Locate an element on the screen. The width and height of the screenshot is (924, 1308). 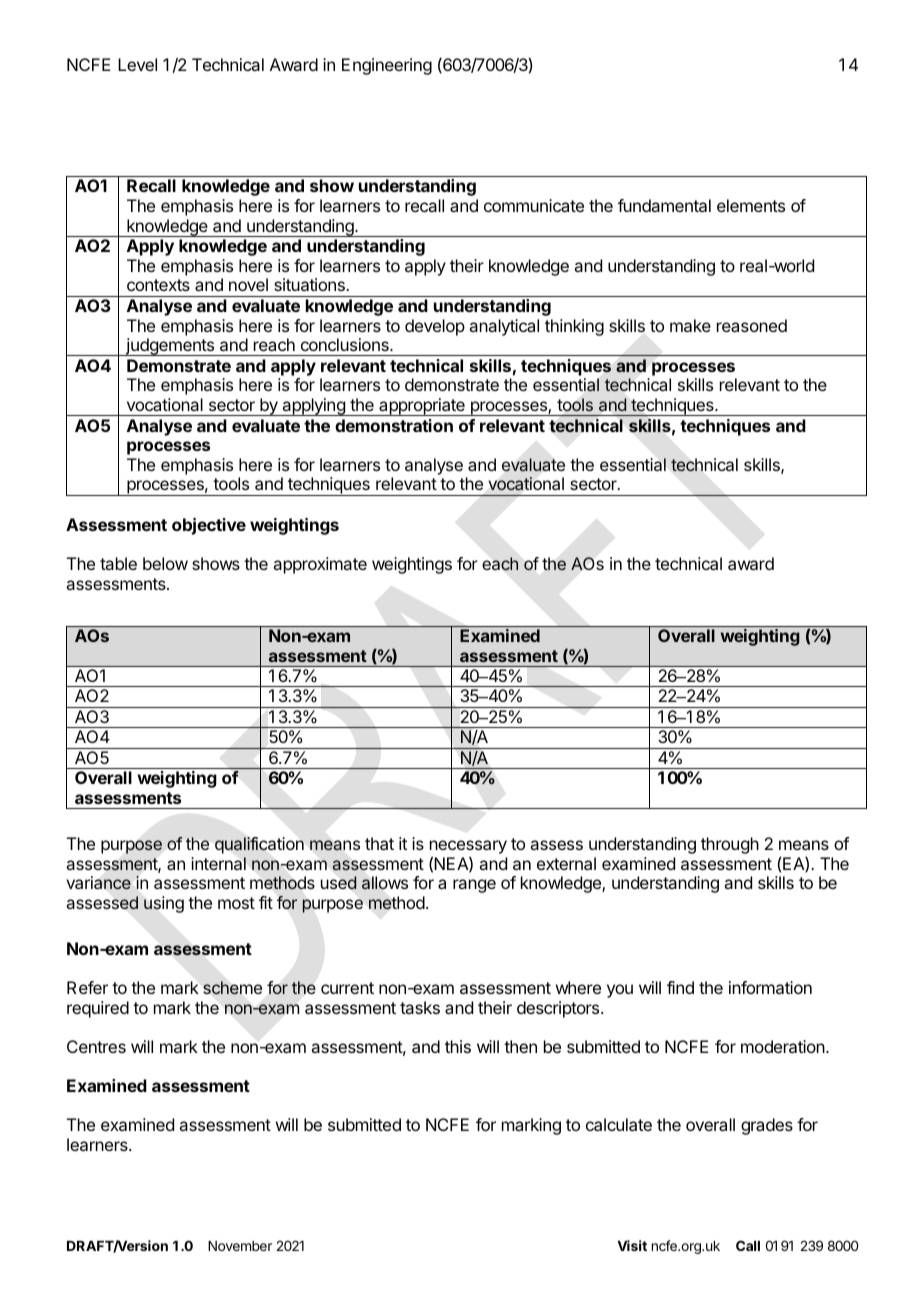
approximate is located at coordinates (320, 565).
